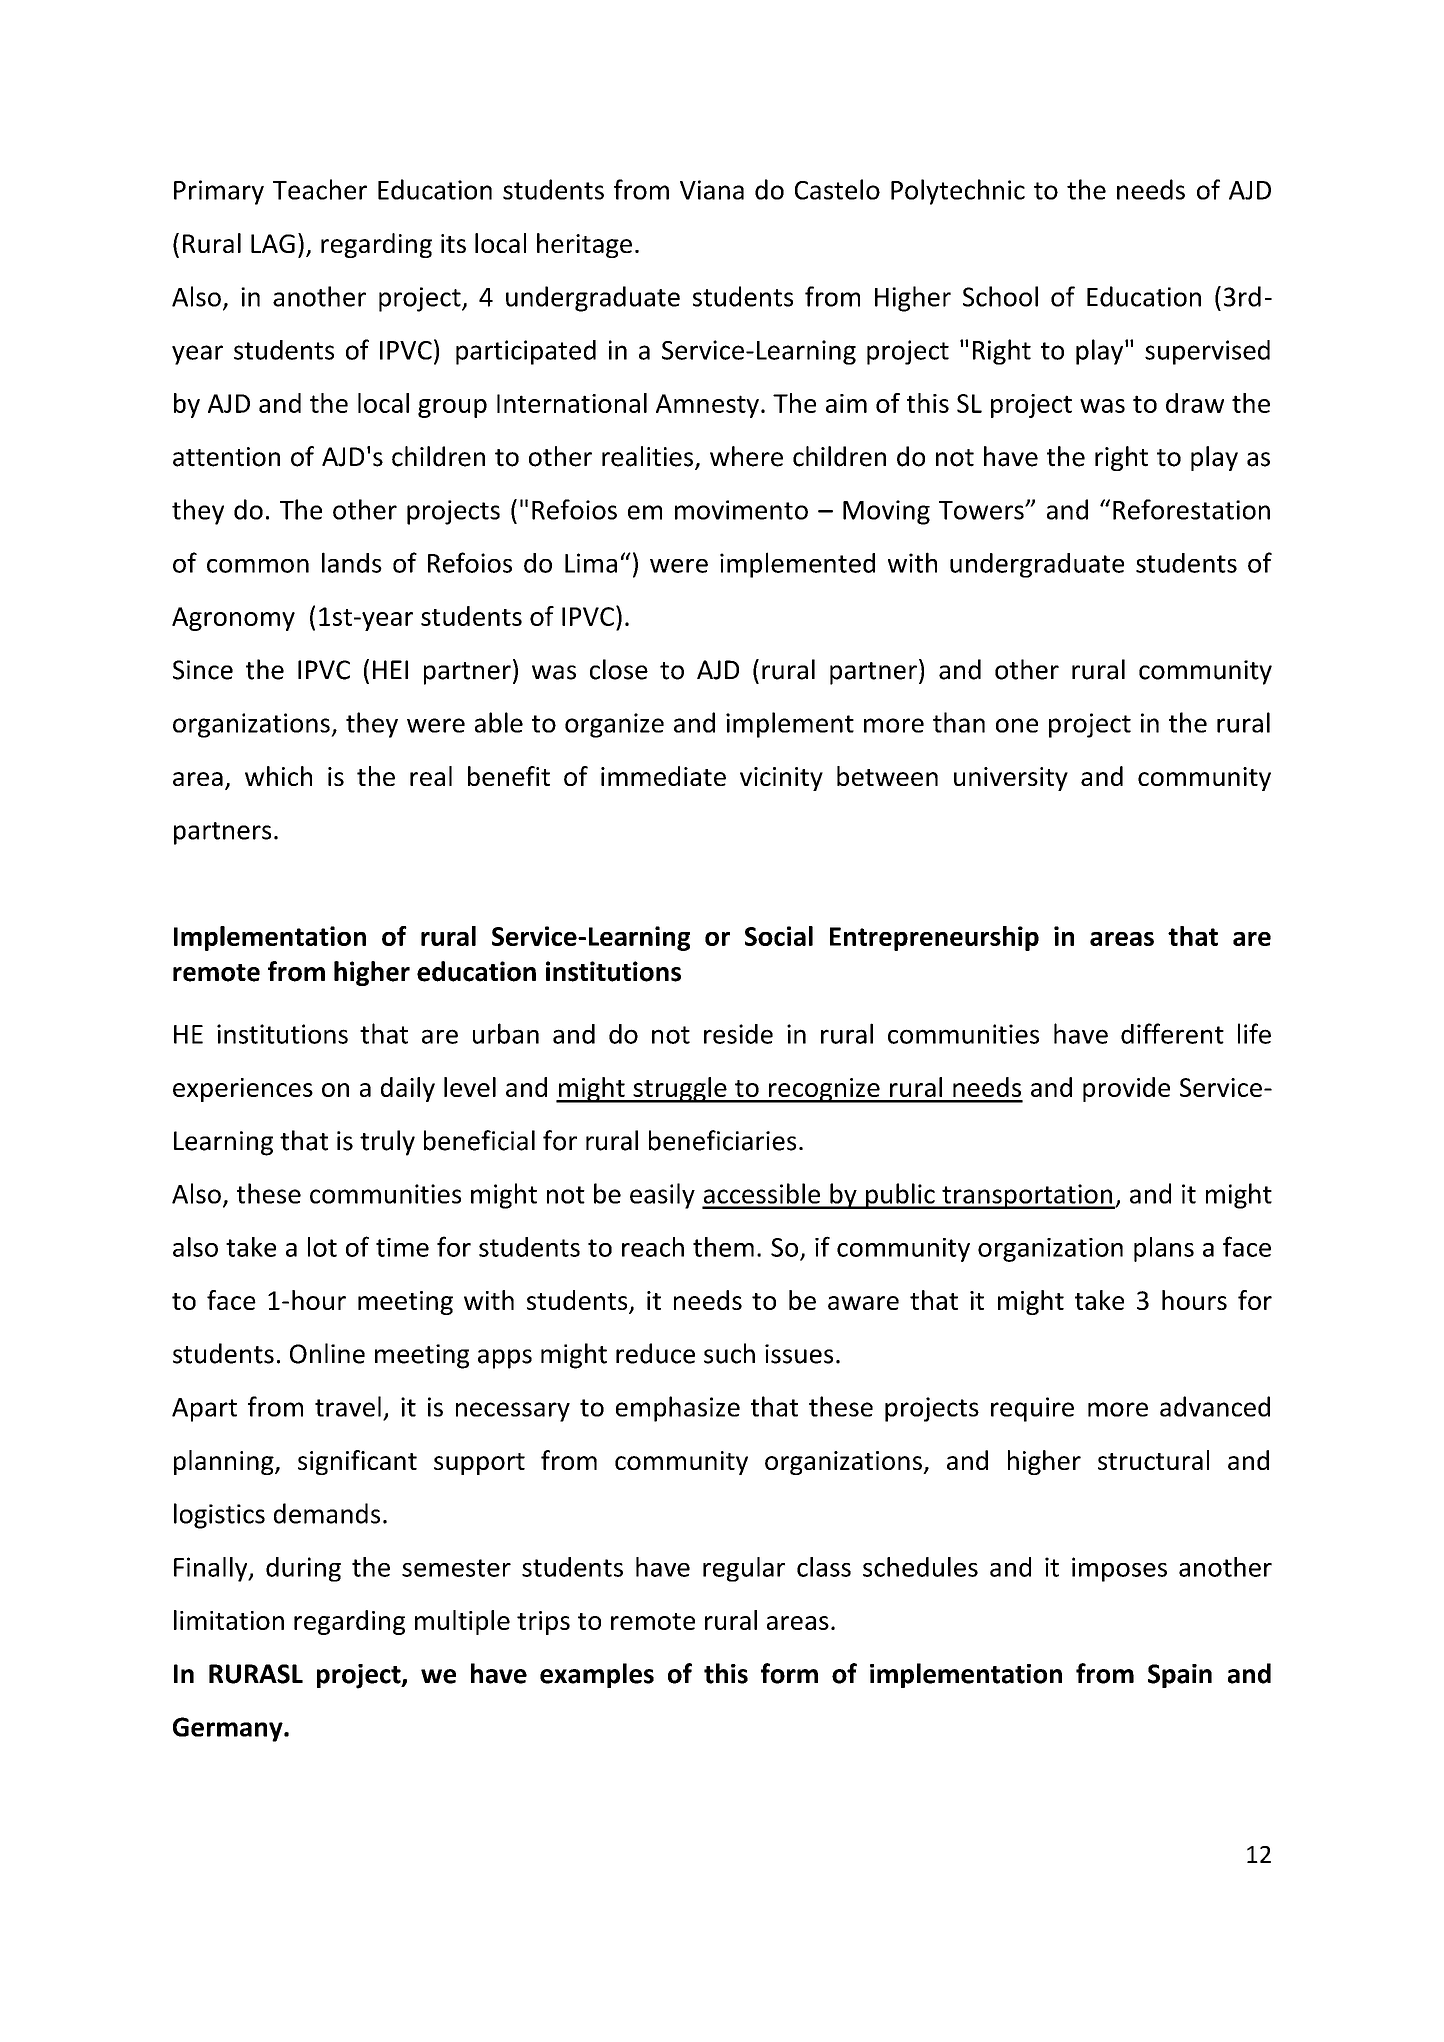 This screenshot has width=1444, height=2042. I want to click on Lima, so click(591, 563).
